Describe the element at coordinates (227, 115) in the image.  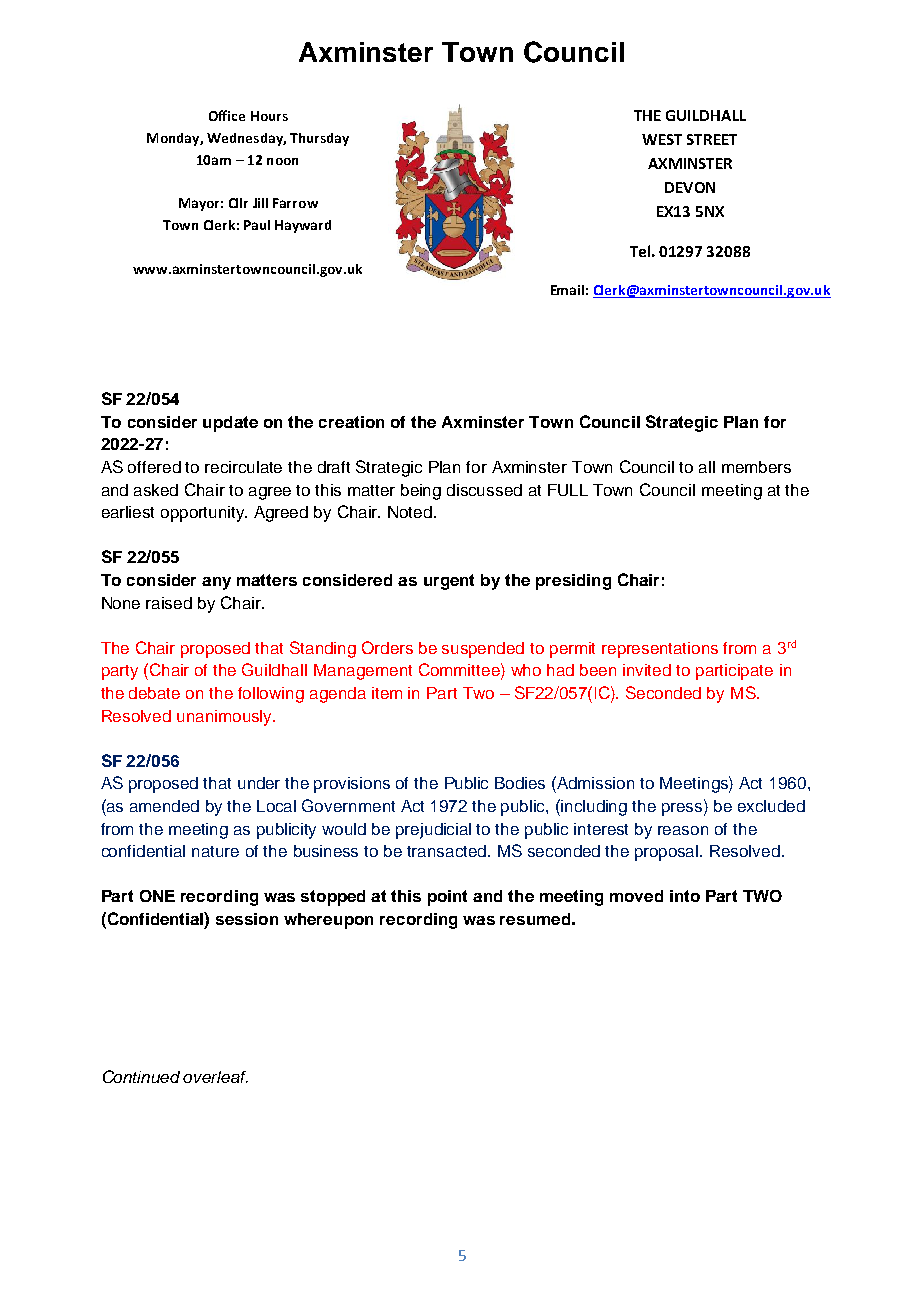
I see `Office` at that location.
